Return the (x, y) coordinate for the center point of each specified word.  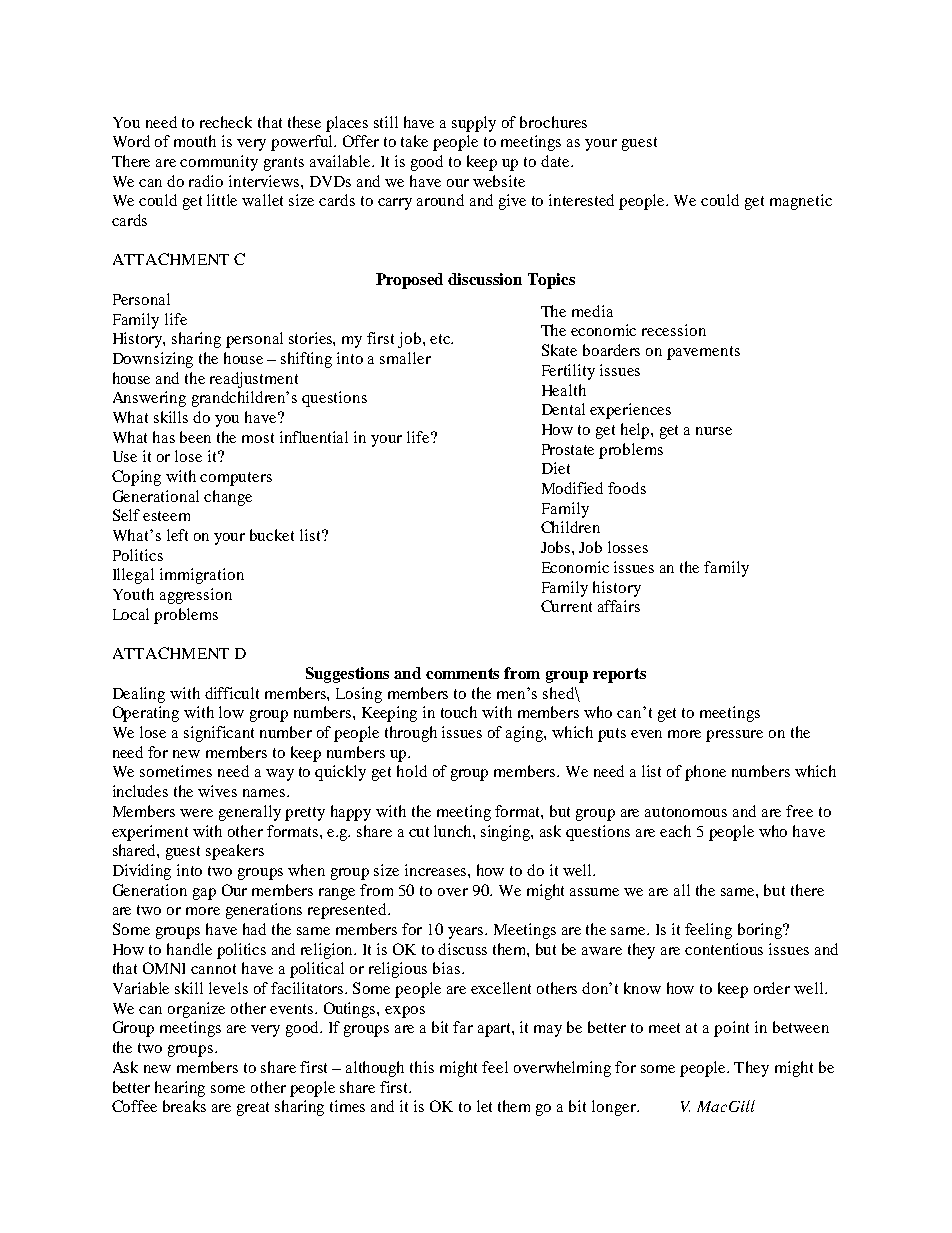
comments (462, 673)
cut (419, 832)
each (675, 831)
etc (441, 339)
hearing (180, 1089)
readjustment (254, 380)
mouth (195, 141)
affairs (619, 606)
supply (474, 124)
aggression (196, 596)
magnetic (801, 202)
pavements (703, 353)
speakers (235, 852)
